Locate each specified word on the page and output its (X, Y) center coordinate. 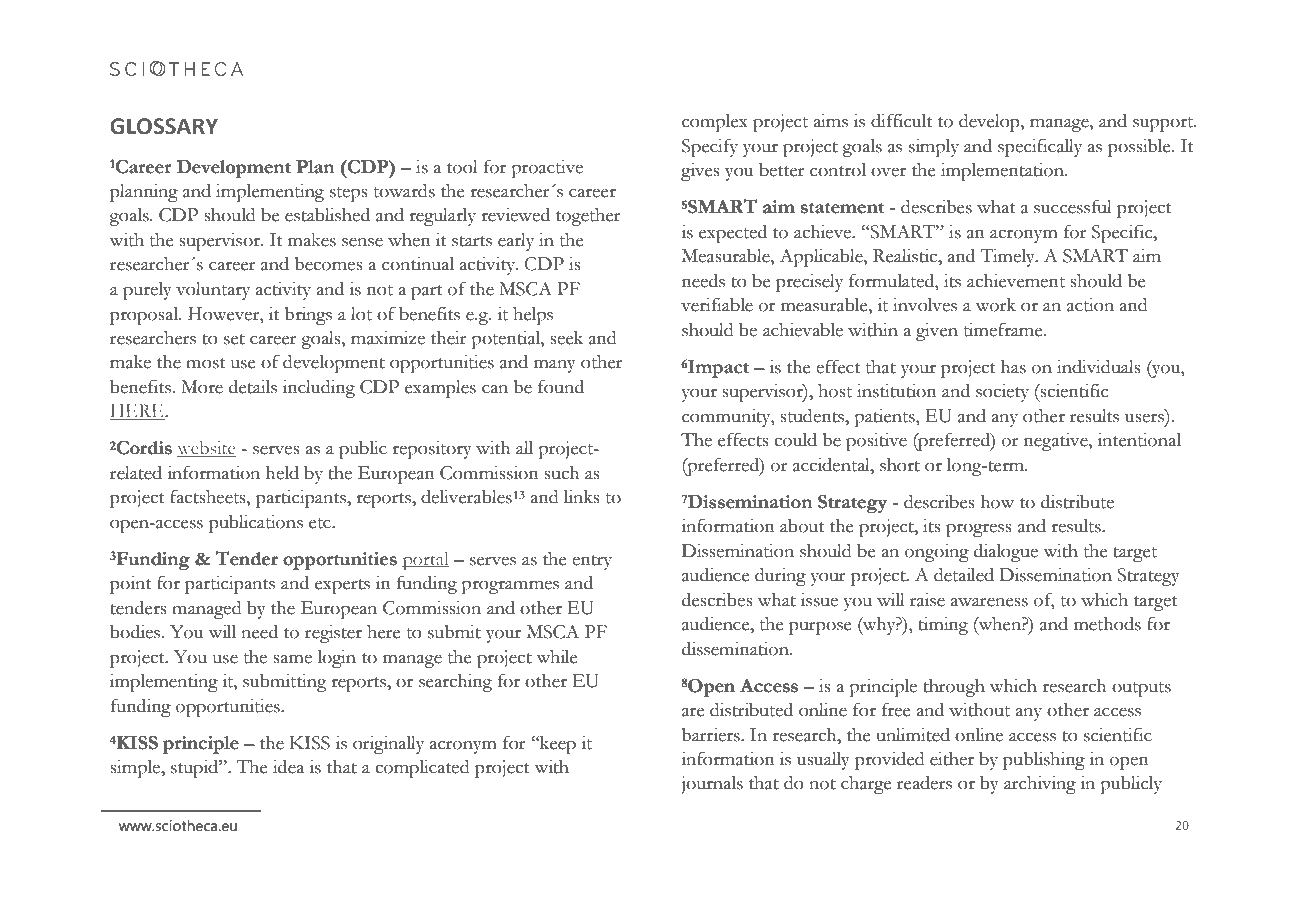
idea (288, 767)
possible (1140, 148)
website (206, 449)
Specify (710, 148)
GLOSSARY (164, 126)
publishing (1044, 761)
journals (712, 785)
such (561, 473)
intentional (1139, 440)
